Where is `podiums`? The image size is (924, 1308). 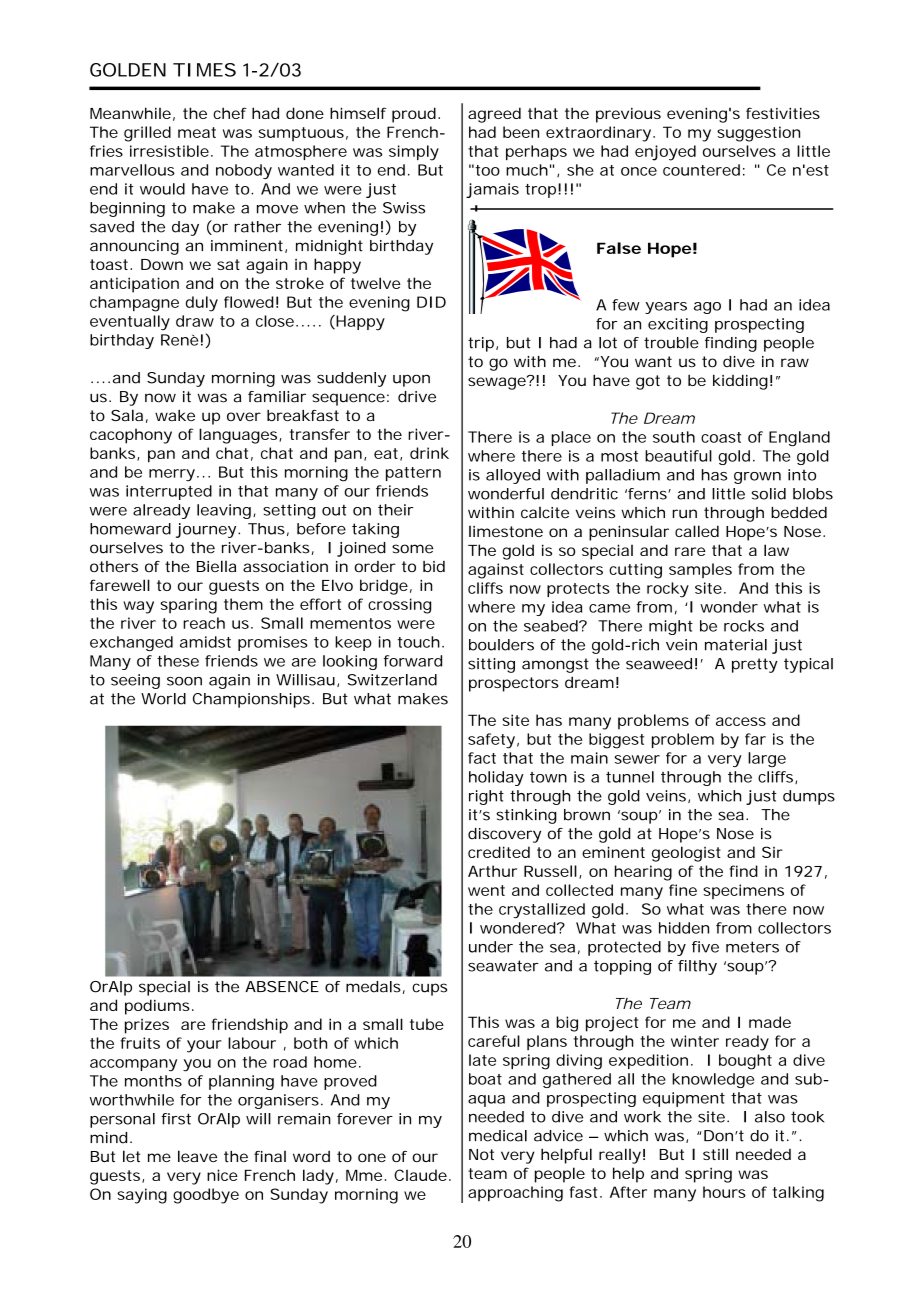 podiums is located at coordinates (157, 1007).
